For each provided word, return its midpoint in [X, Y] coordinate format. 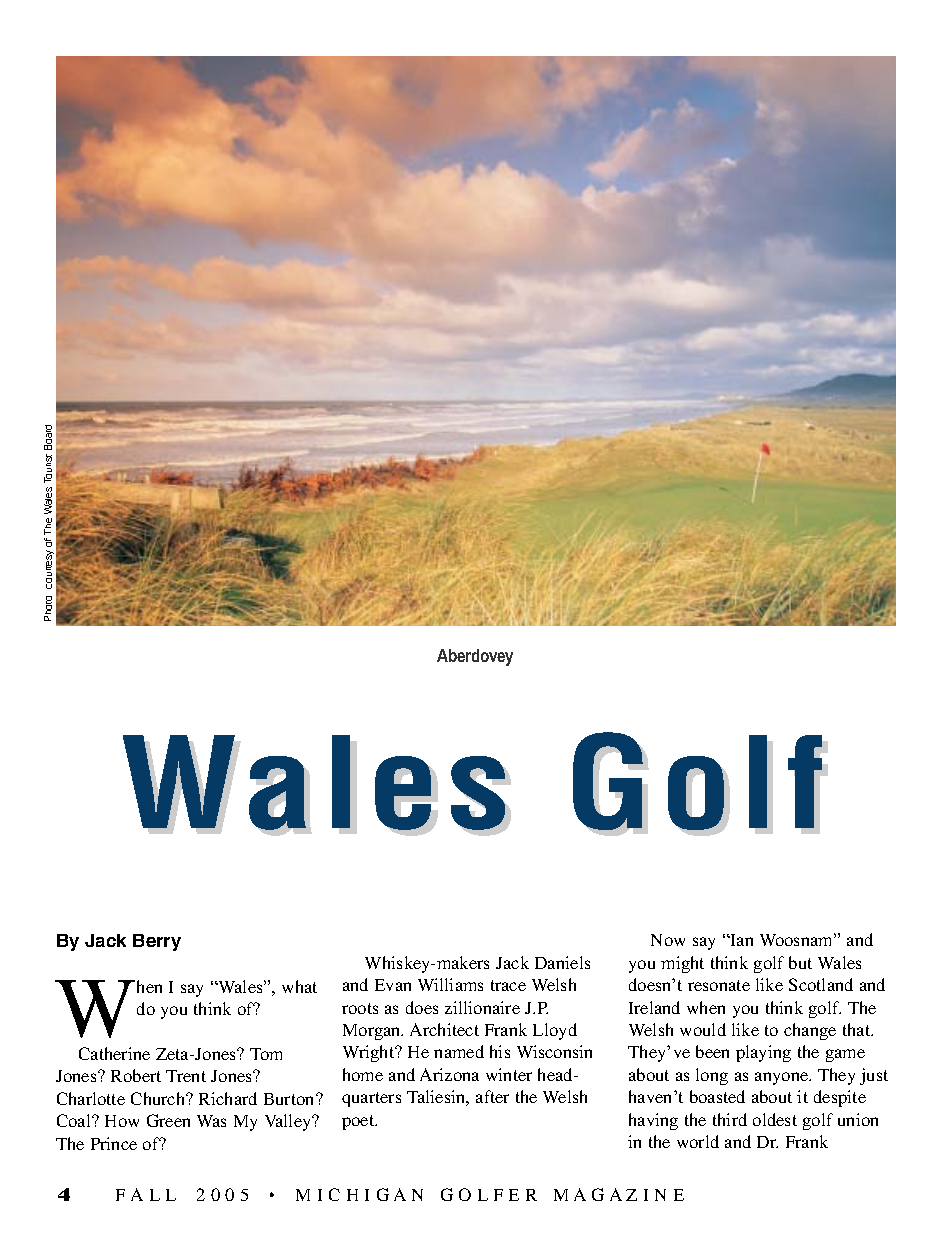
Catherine [114, 1053]
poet [359, 1122]
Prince [114, 1143]
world [698, 1141]
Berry [157, 942]
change [810, 1031]
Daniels [562, 962]
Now [668, 940]
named [459, 1051]
